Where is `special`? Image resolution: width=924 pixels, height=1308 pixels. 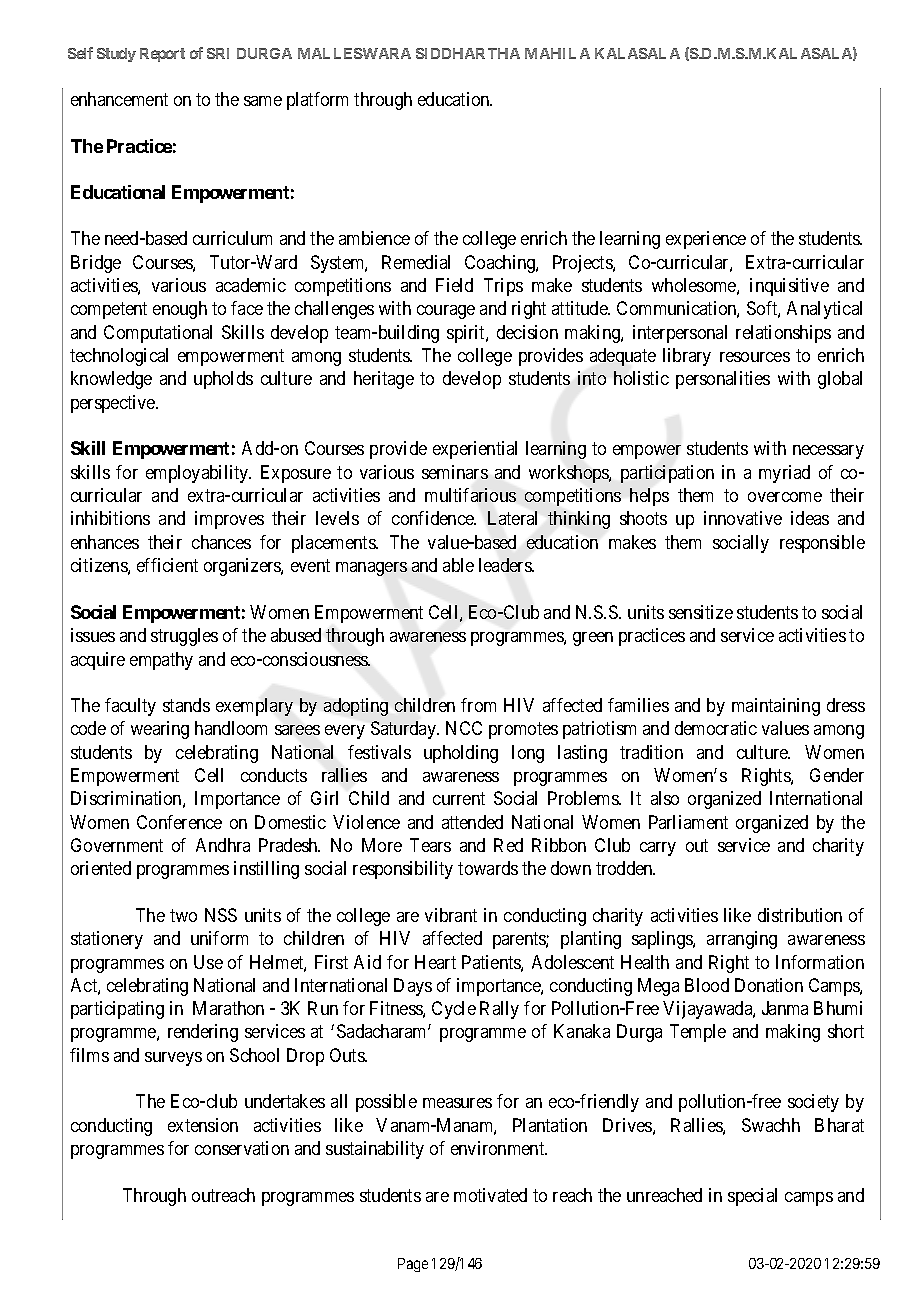 special is located at coordinates (752, 1197).
